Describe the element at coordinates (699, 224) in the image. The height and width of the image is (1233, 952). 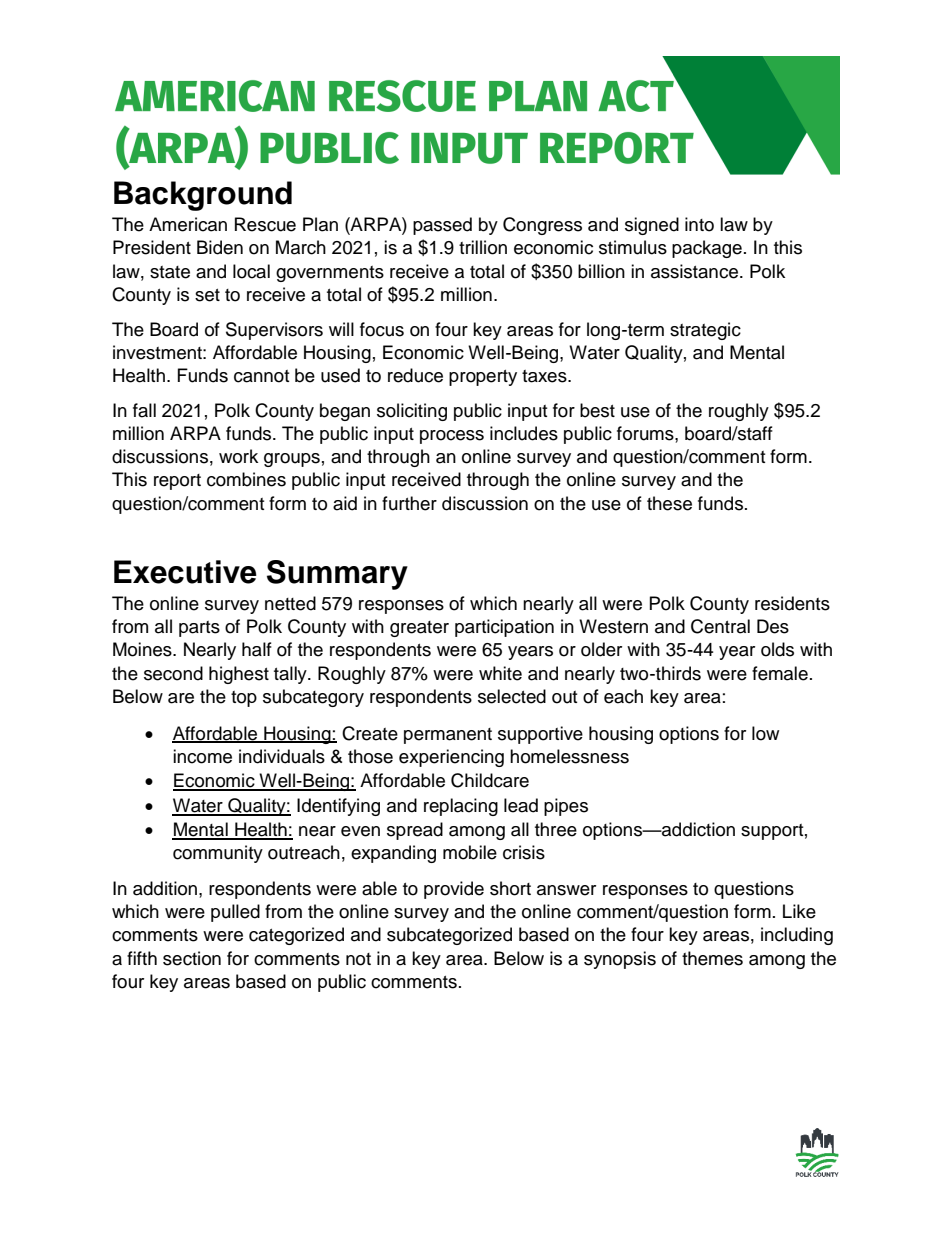
I see `into` at that location.
